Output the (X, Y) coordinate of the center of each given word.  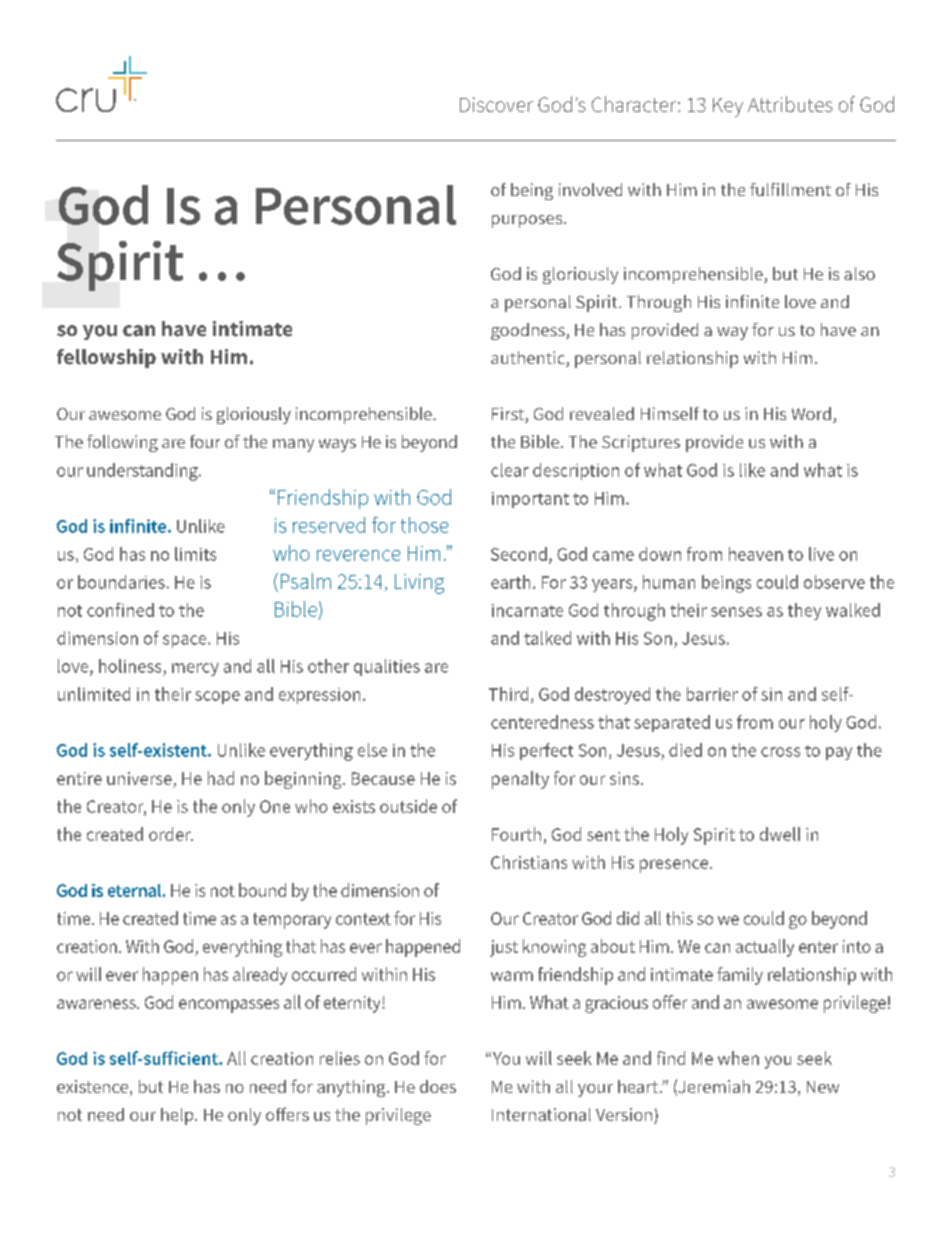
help (178, 1116)
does (438, 1086)
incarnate (527, 610)
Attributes (790, 104)
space (186, 641)
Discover (496, 104)
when (738, 1058)
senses (736, 612)
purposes (528, 221)
